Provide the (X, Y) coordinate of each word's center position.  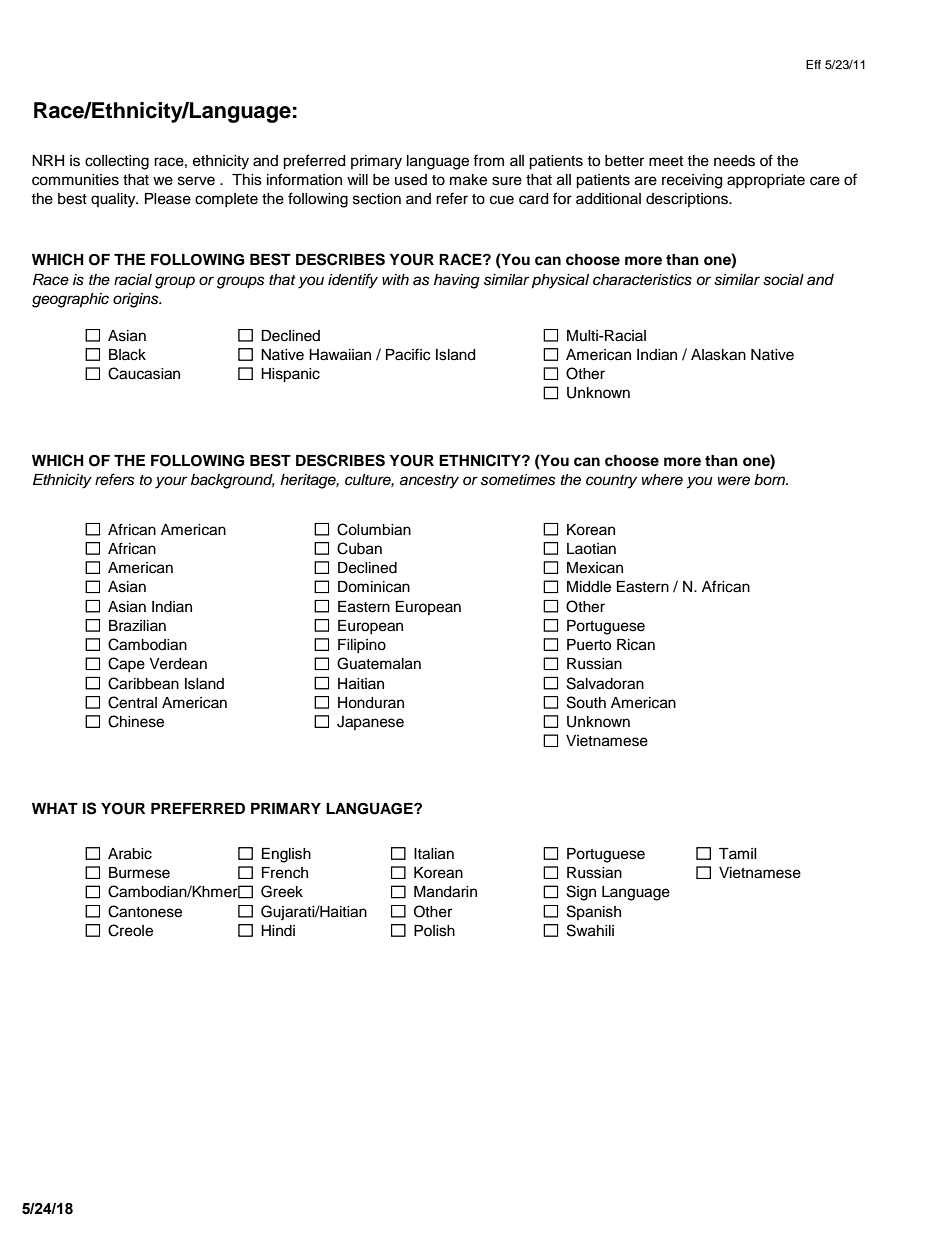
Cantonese (145, 911)
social (783, 280)
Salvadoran (605, 683)
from (488, 160)
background (233, 481)
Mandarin (445, 892)
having (457, 281)
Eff (813, 64)
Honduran (371, 703)
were (734, 481)
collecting (117, 162)
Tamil (738, 853)
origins (137, 300)
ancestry (429, 482)
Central (132, 702)
